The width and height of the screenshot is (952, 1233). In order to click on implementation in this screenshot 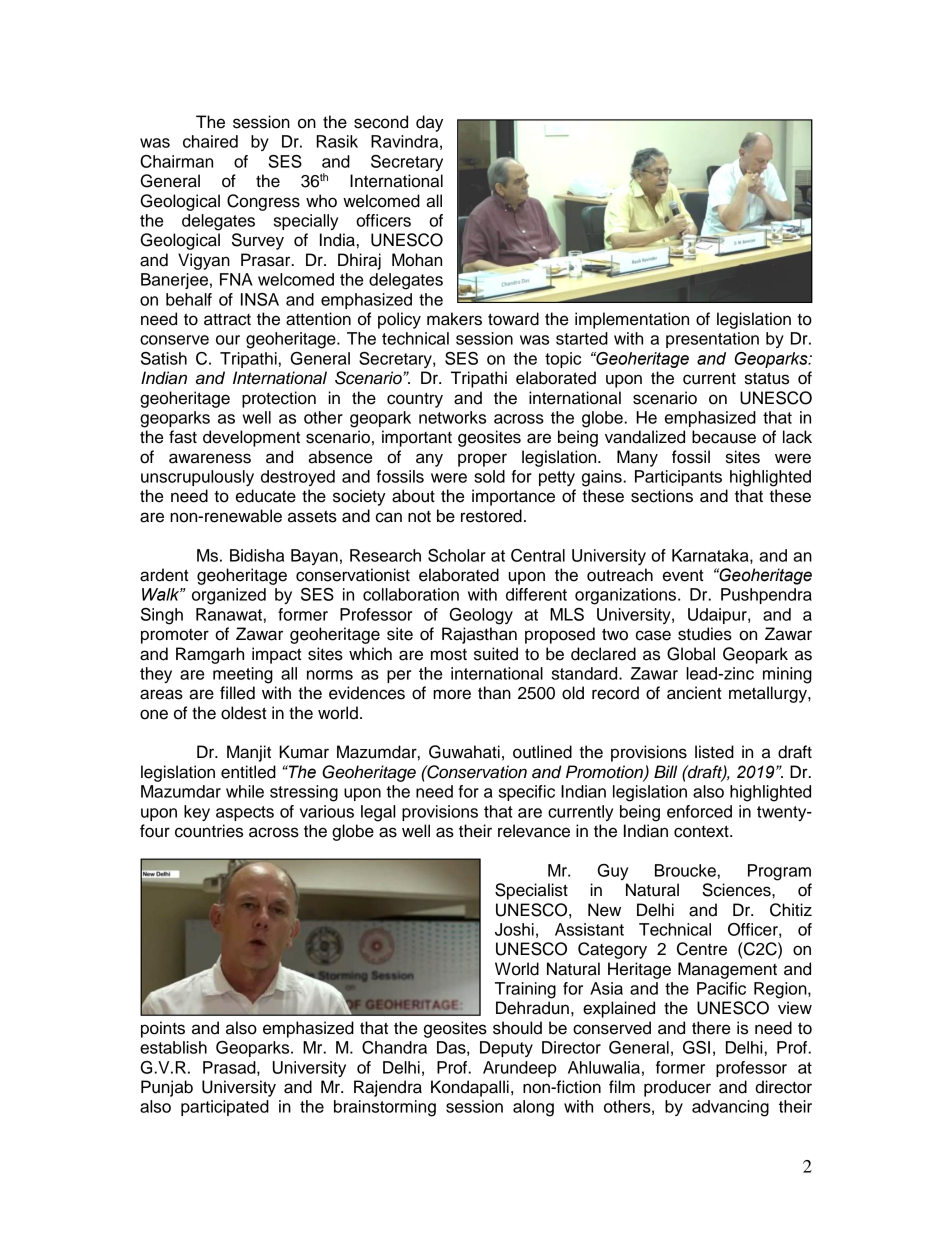, I will do `click(632, 320)`.
